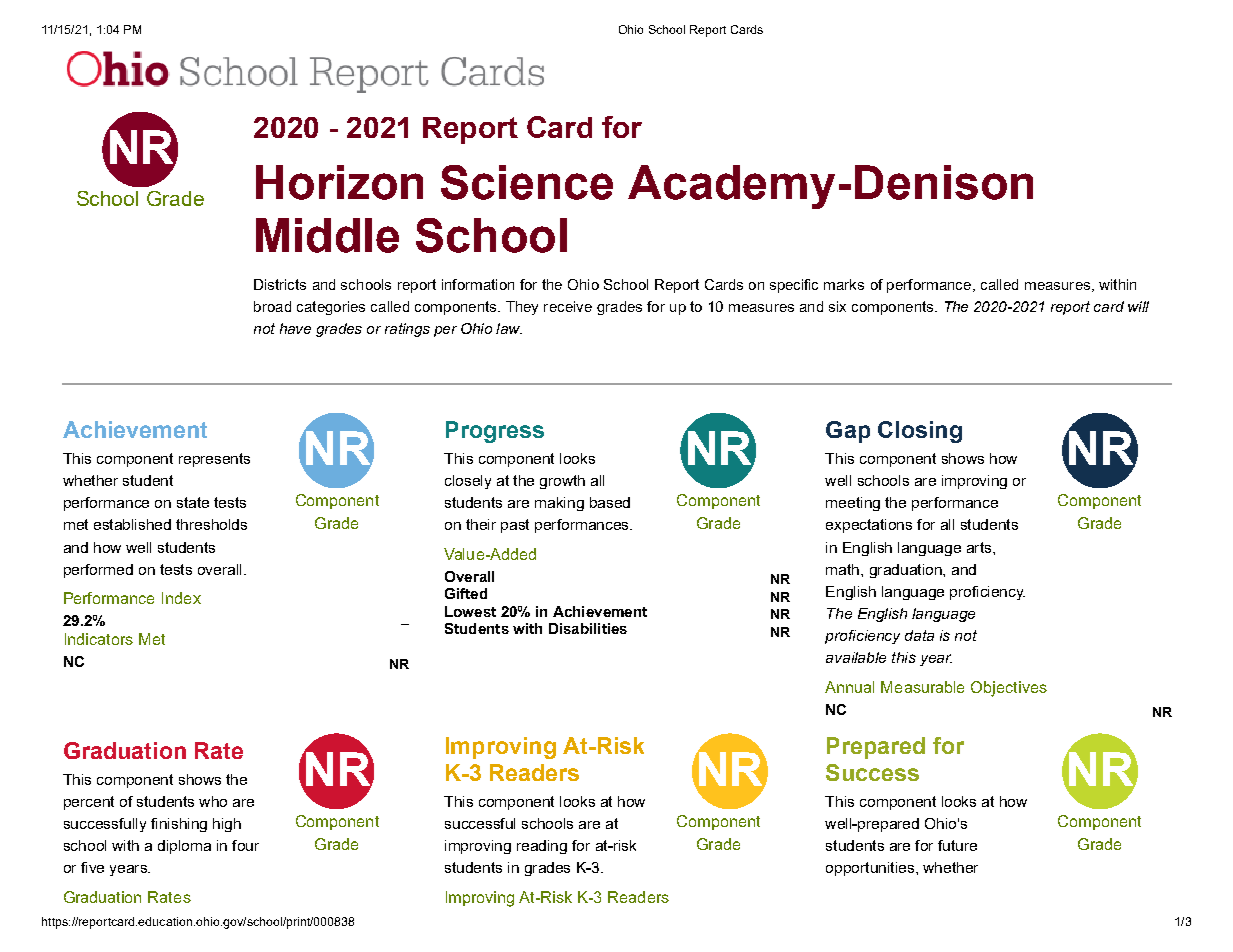 The height and width of the screenshot is (952, 1233). I want to click on Indicators, so click(99, 639).
